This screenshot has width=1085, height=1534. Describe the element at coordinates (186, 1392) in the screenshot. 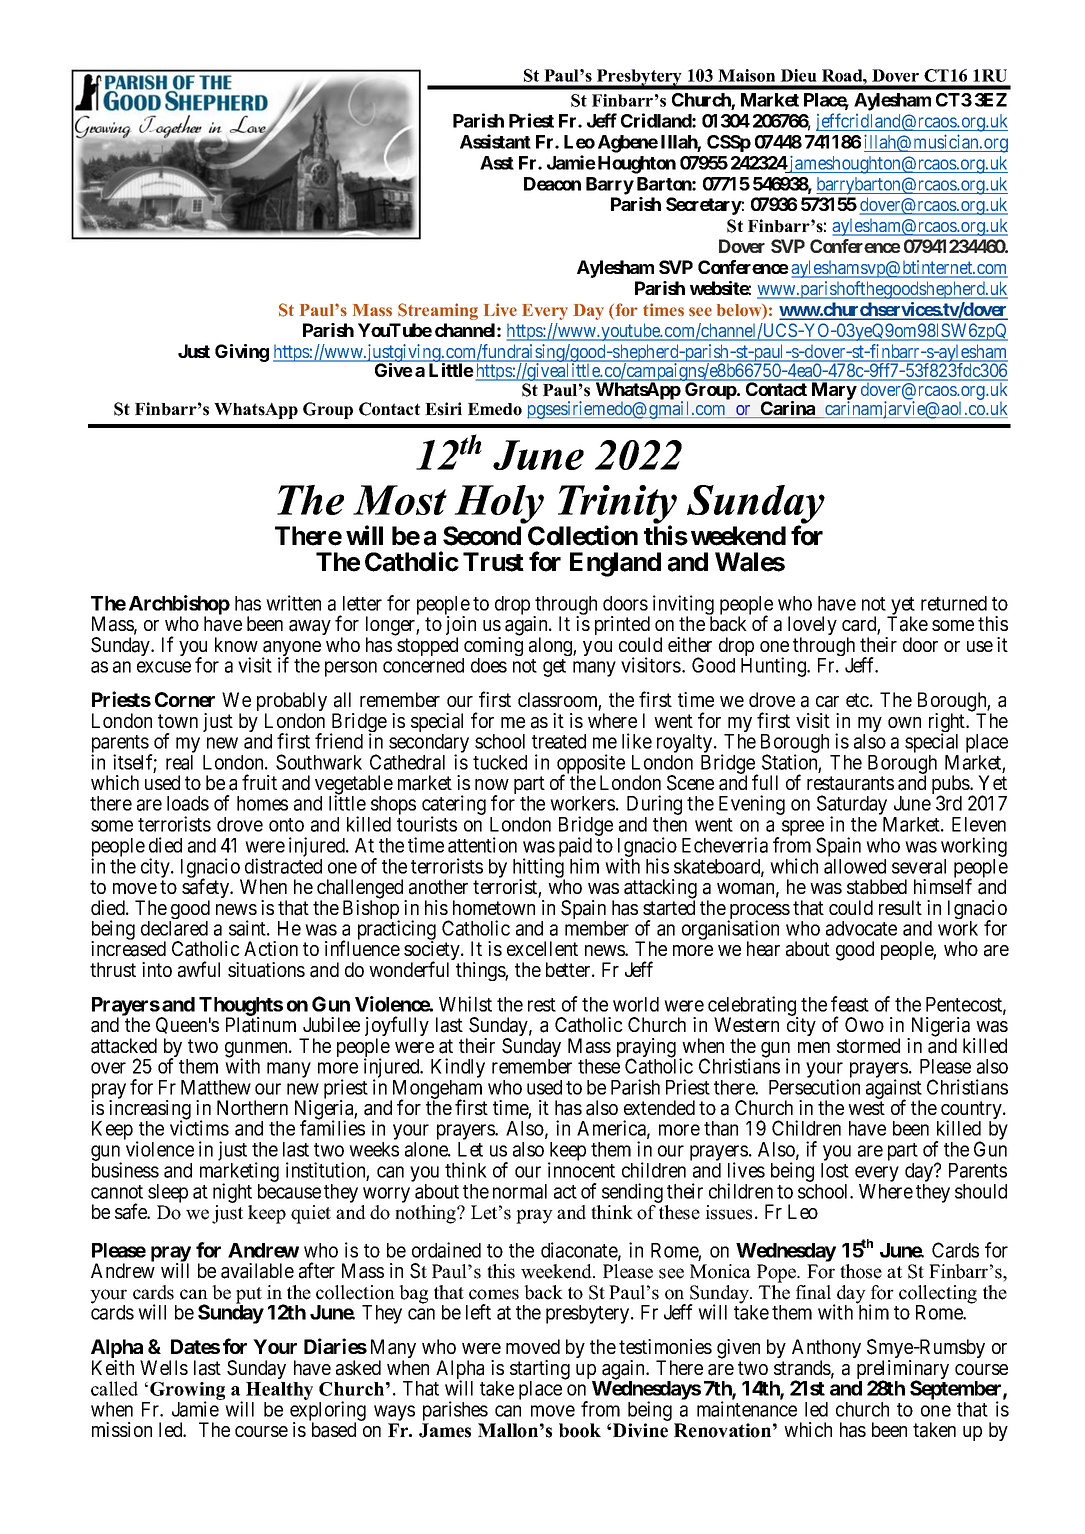

I see `Growing` at that location.
